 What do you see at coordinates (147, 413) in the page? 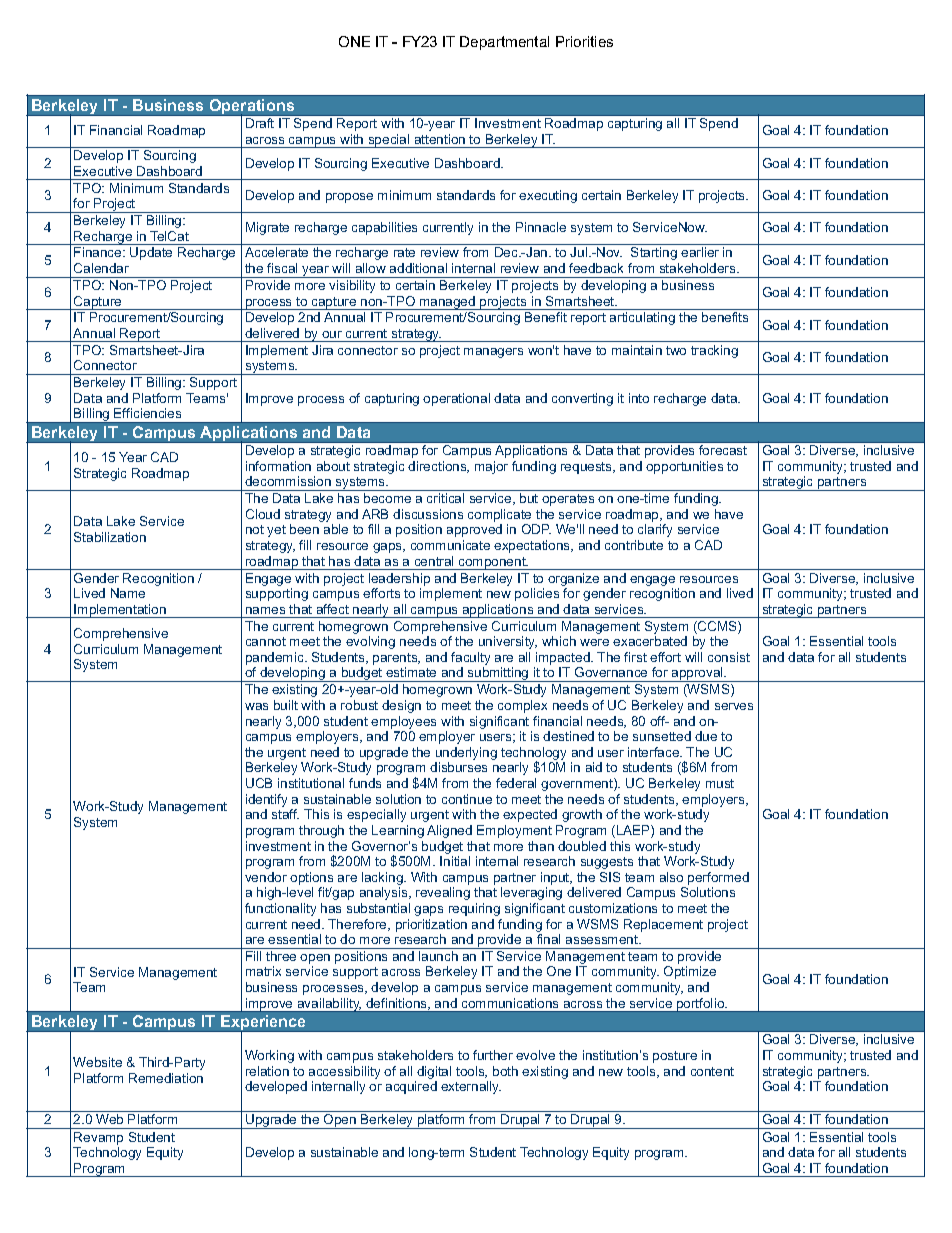
I see `Efficiencies` at bounding box center [147, 413].
